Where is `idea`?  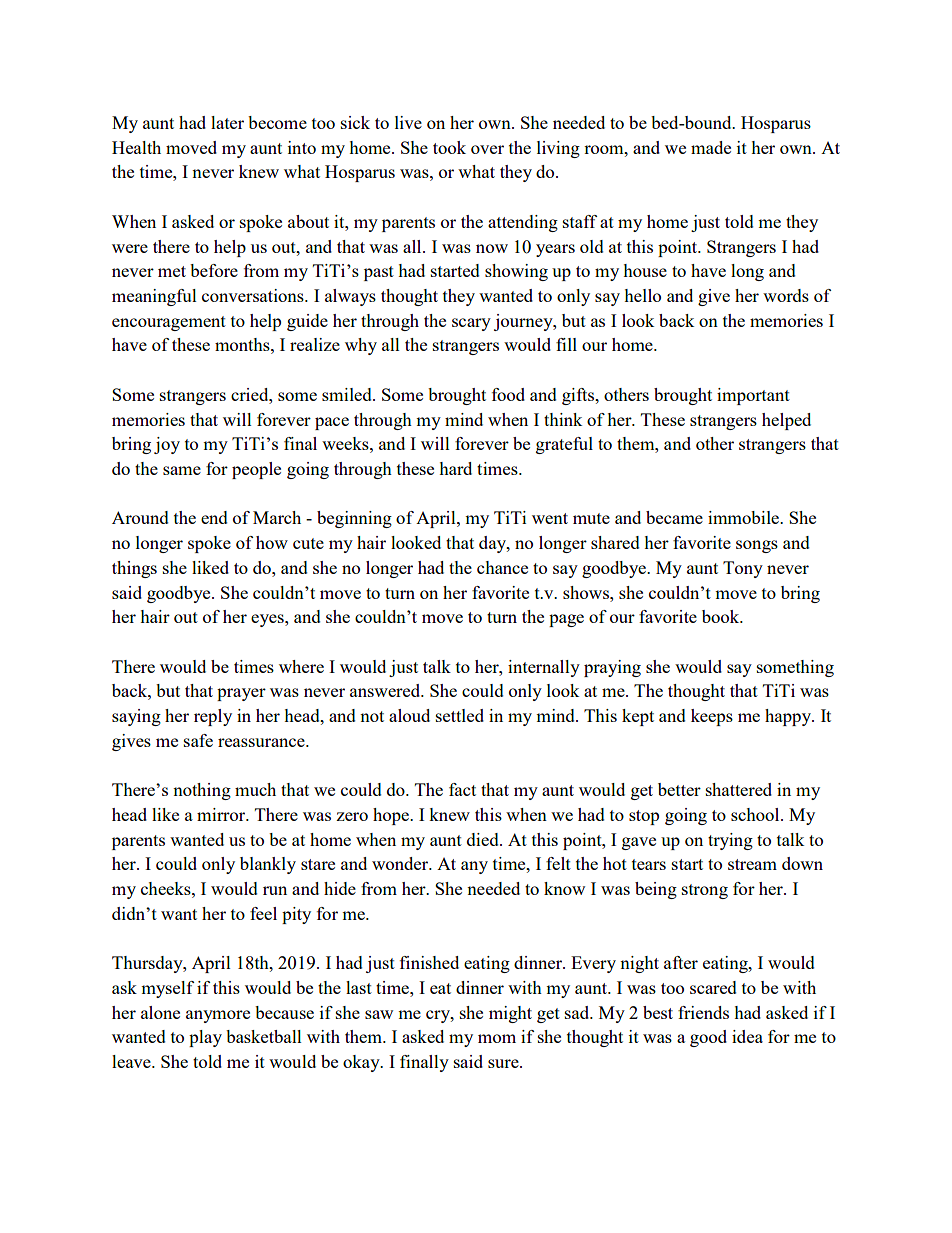 idea is located at coordinates (747, 1036).
